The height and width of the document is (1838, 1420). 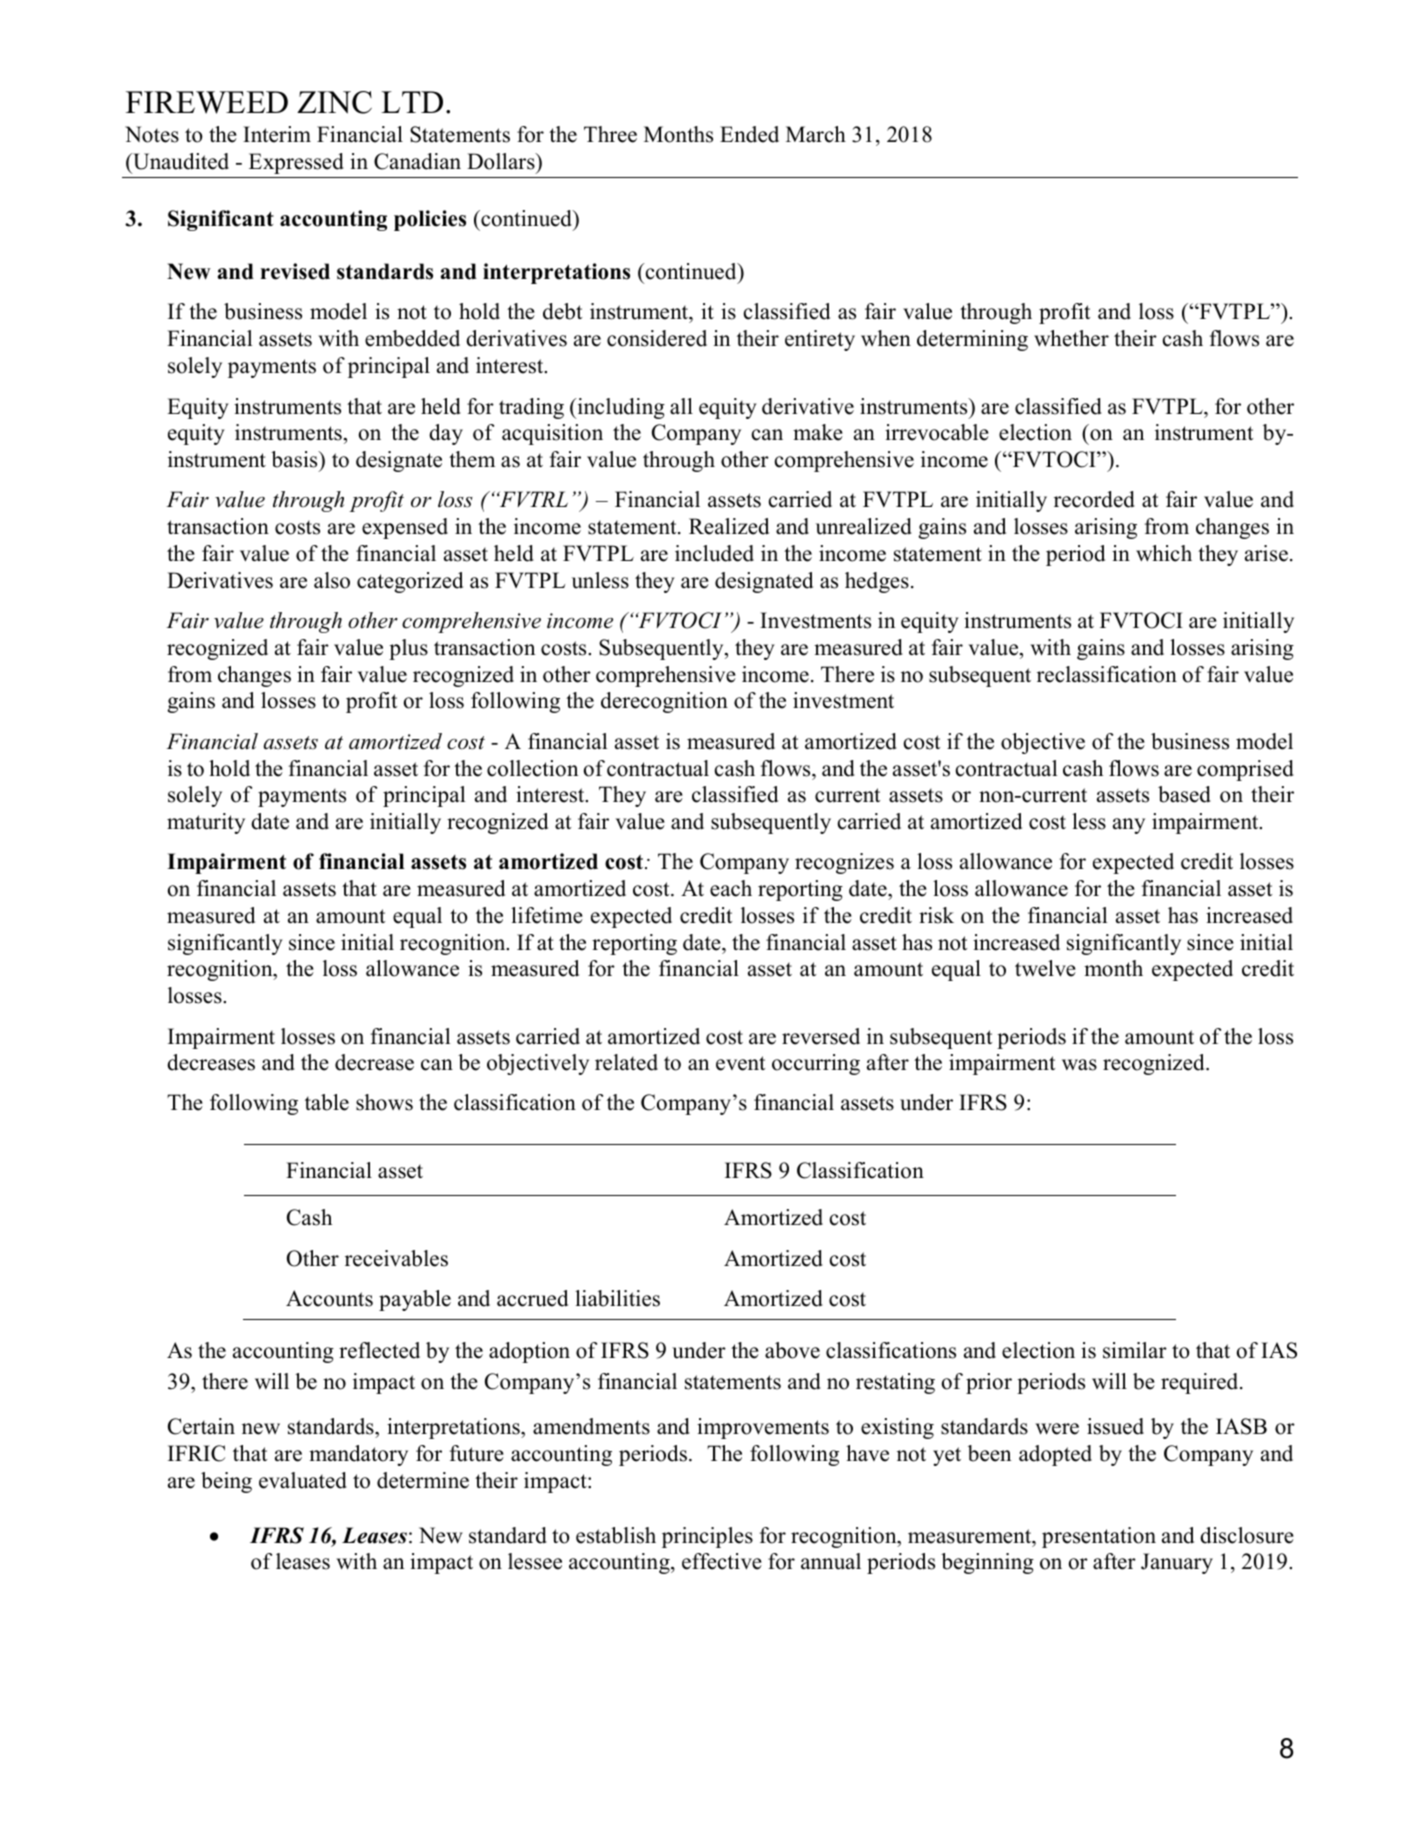 I want to click on included, so click(x=714, y=553).
